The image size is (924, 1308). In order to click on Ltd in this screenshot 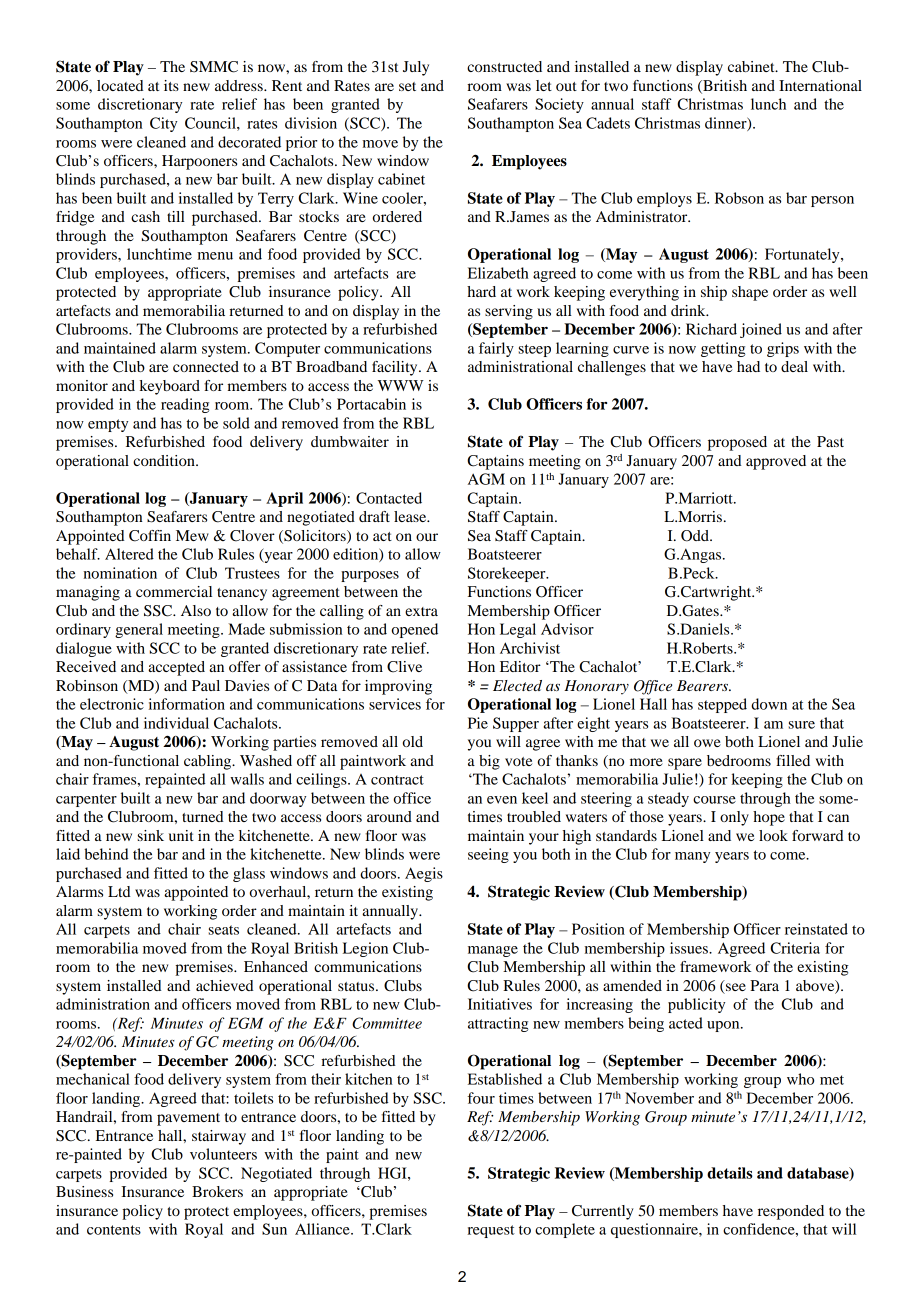, I will do `click(119, 891)`.
